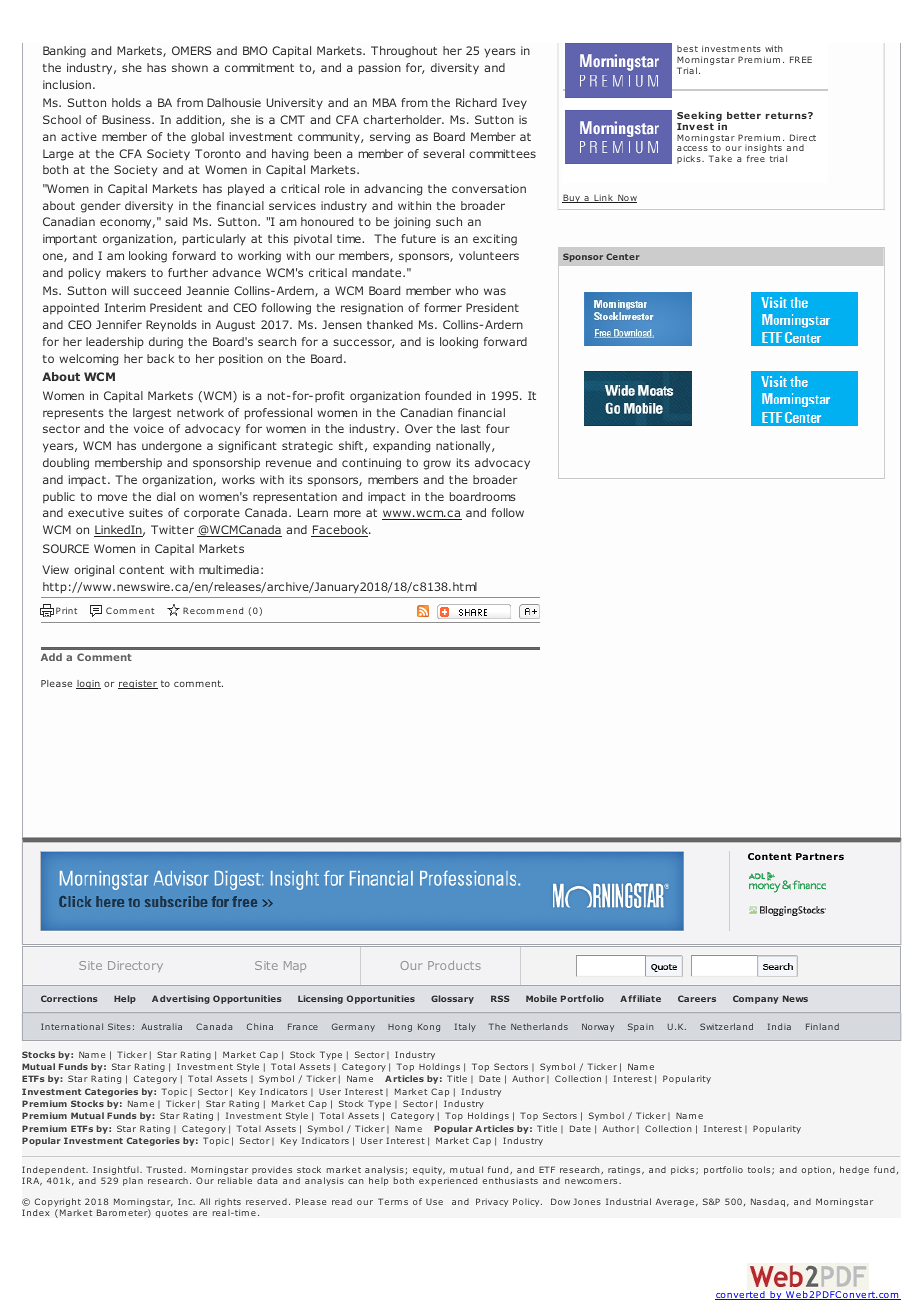 This image has width=924, height=1308. Describe the element at coordinates (744, 115) in the image. I see `better` at that location.
